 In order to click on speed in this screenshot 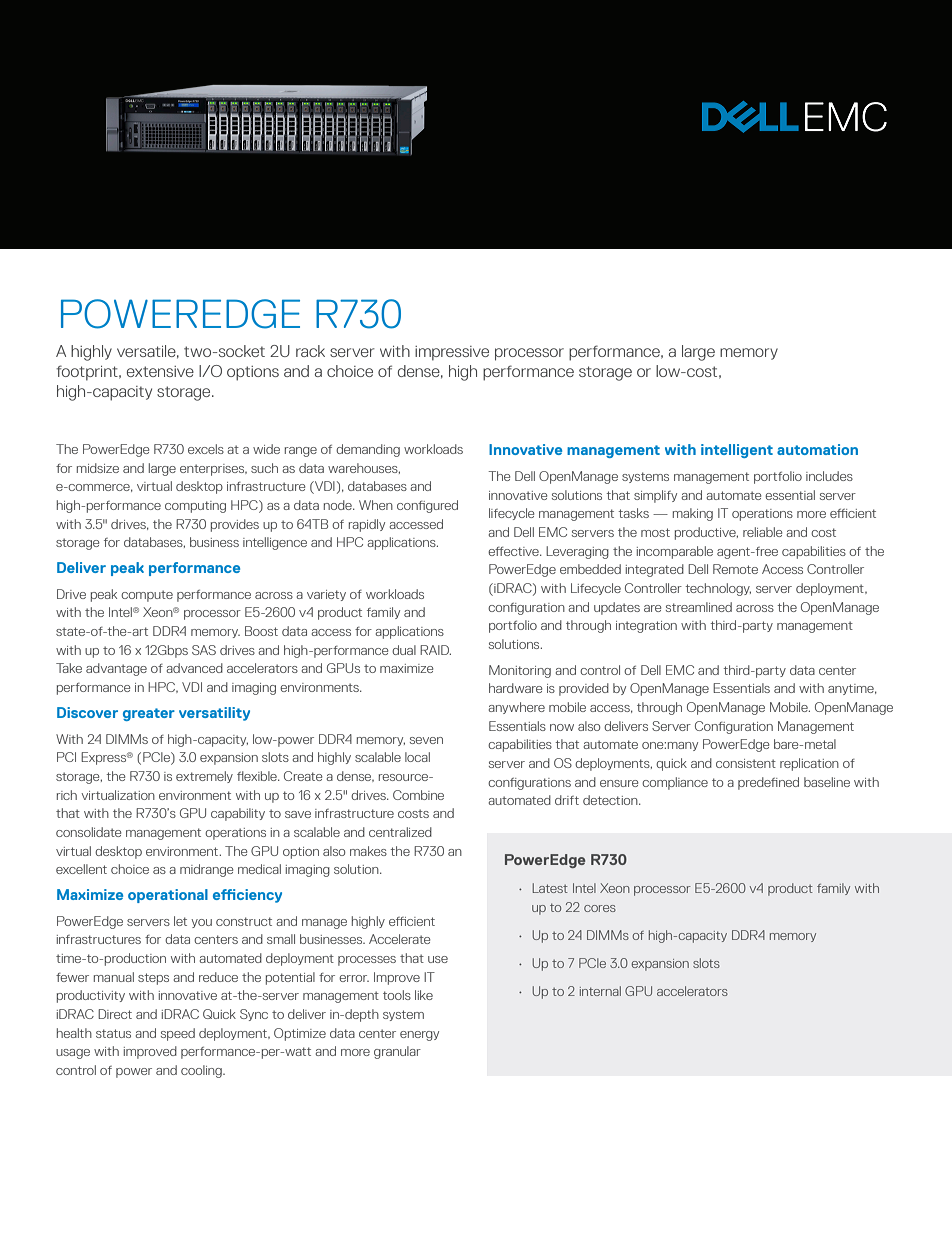, I will do `click(178, 1034)`.
